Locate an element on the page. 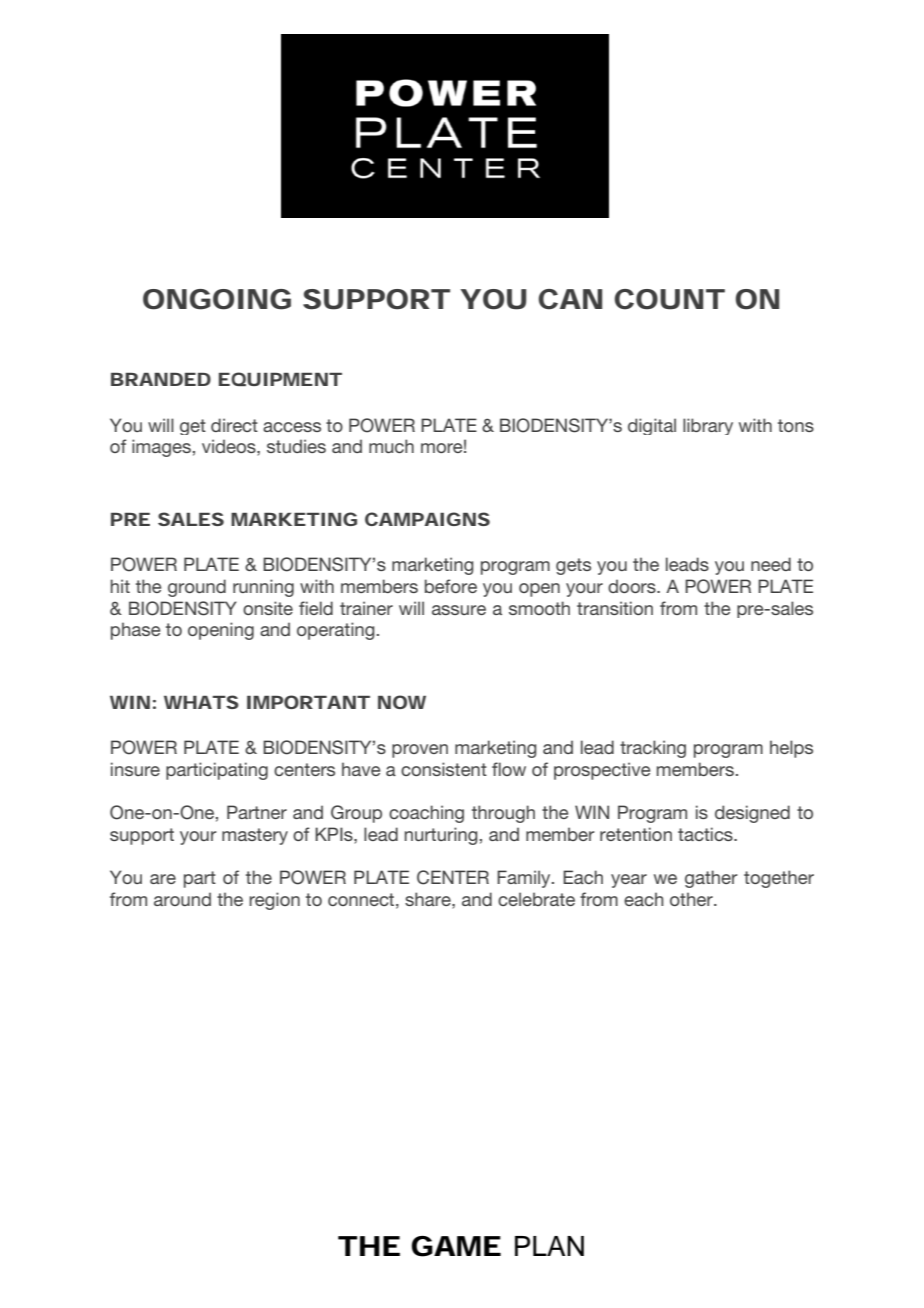  CAN is located at coordinates (570, 299).
